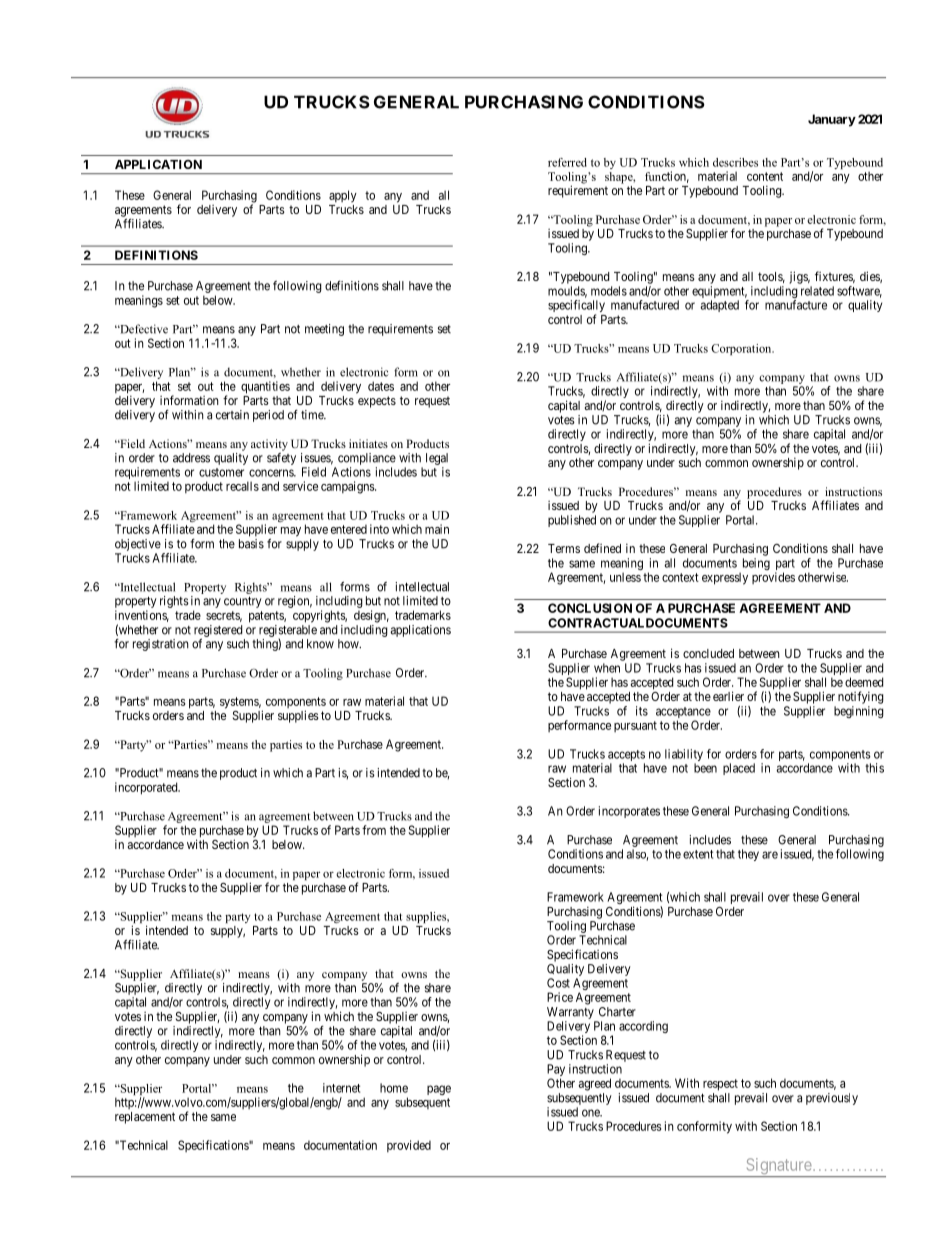  I want to click on Corporation, so click(742, 349).
